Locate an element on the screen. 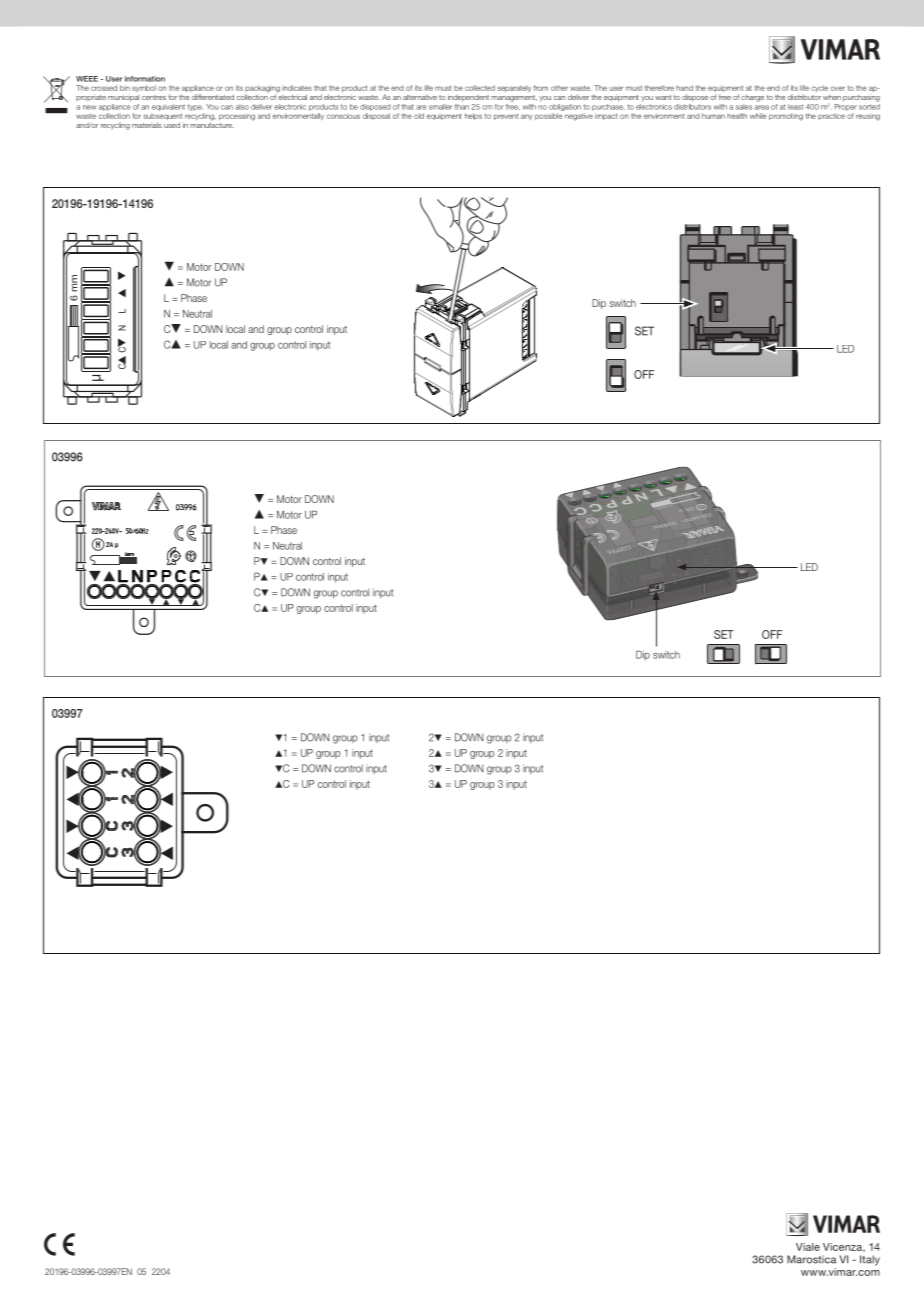 Image resolution: width=924 pixels, height=1308 pixels. any is located at coordinates (527, 117).
